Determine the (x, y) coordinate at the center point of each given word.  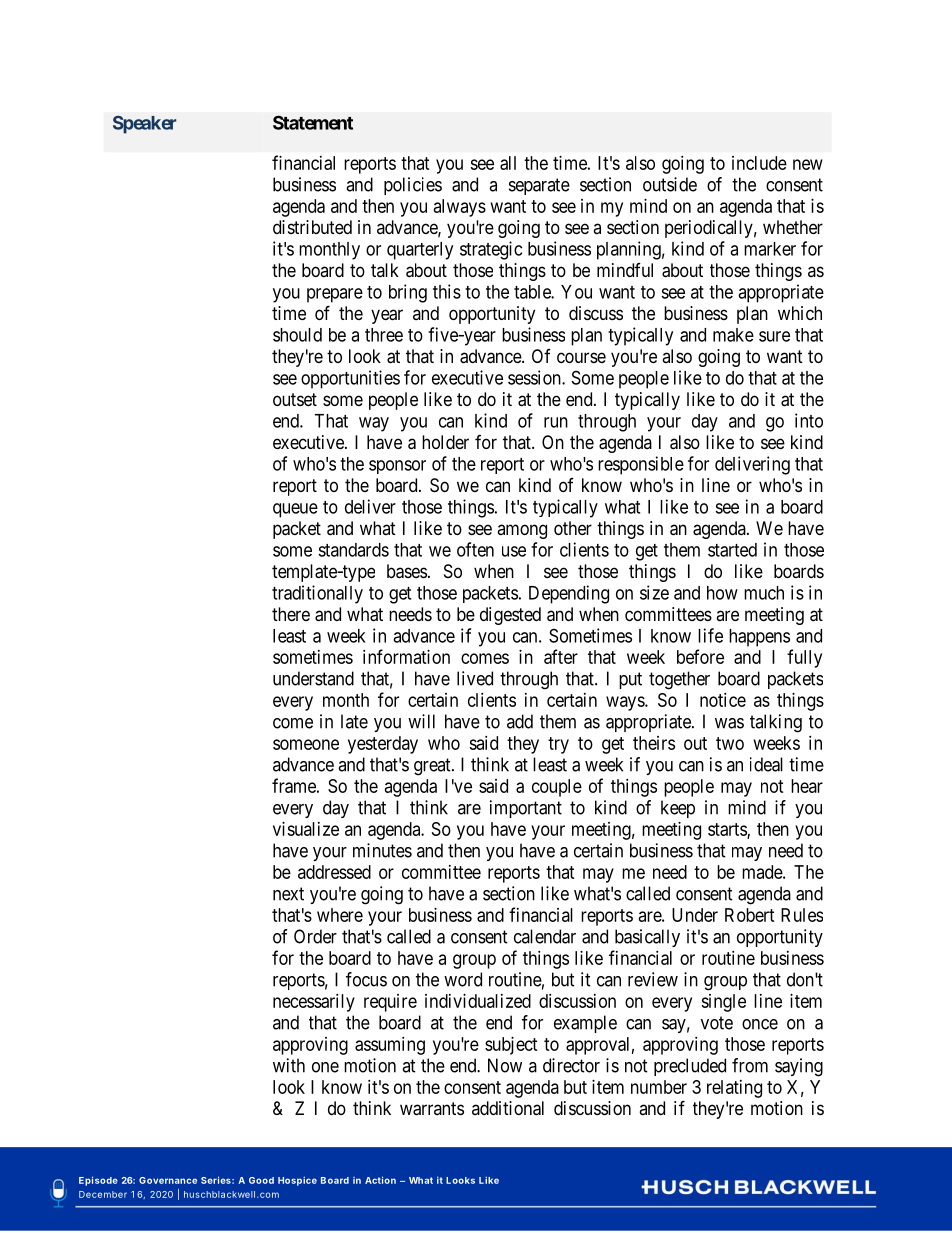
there (291, 614)
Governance (168, 1180)
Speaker (145, 125)
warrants (432, 1109)
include (759, 163)
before (700, 656)
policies (413, 186)
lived (475, 678)
